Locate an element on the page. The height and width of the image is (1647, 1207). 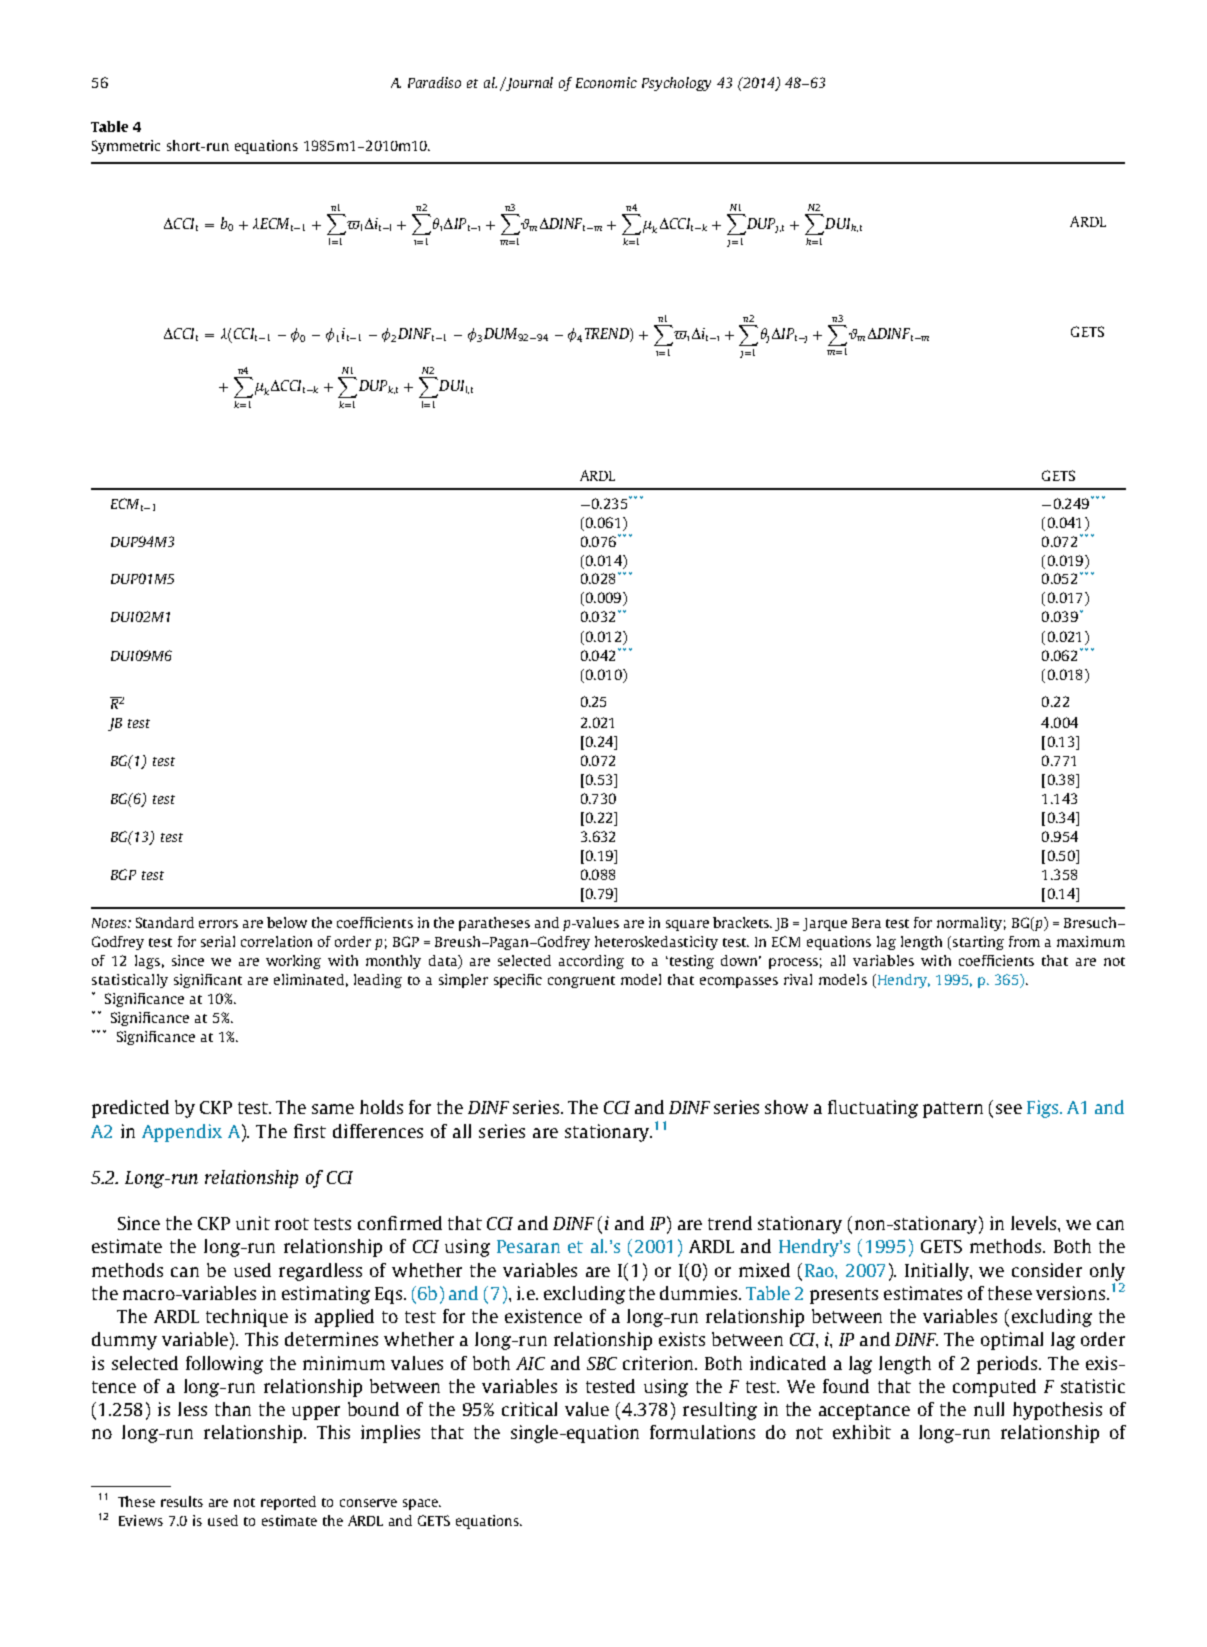
null is located at coordinates (989, 1409).
